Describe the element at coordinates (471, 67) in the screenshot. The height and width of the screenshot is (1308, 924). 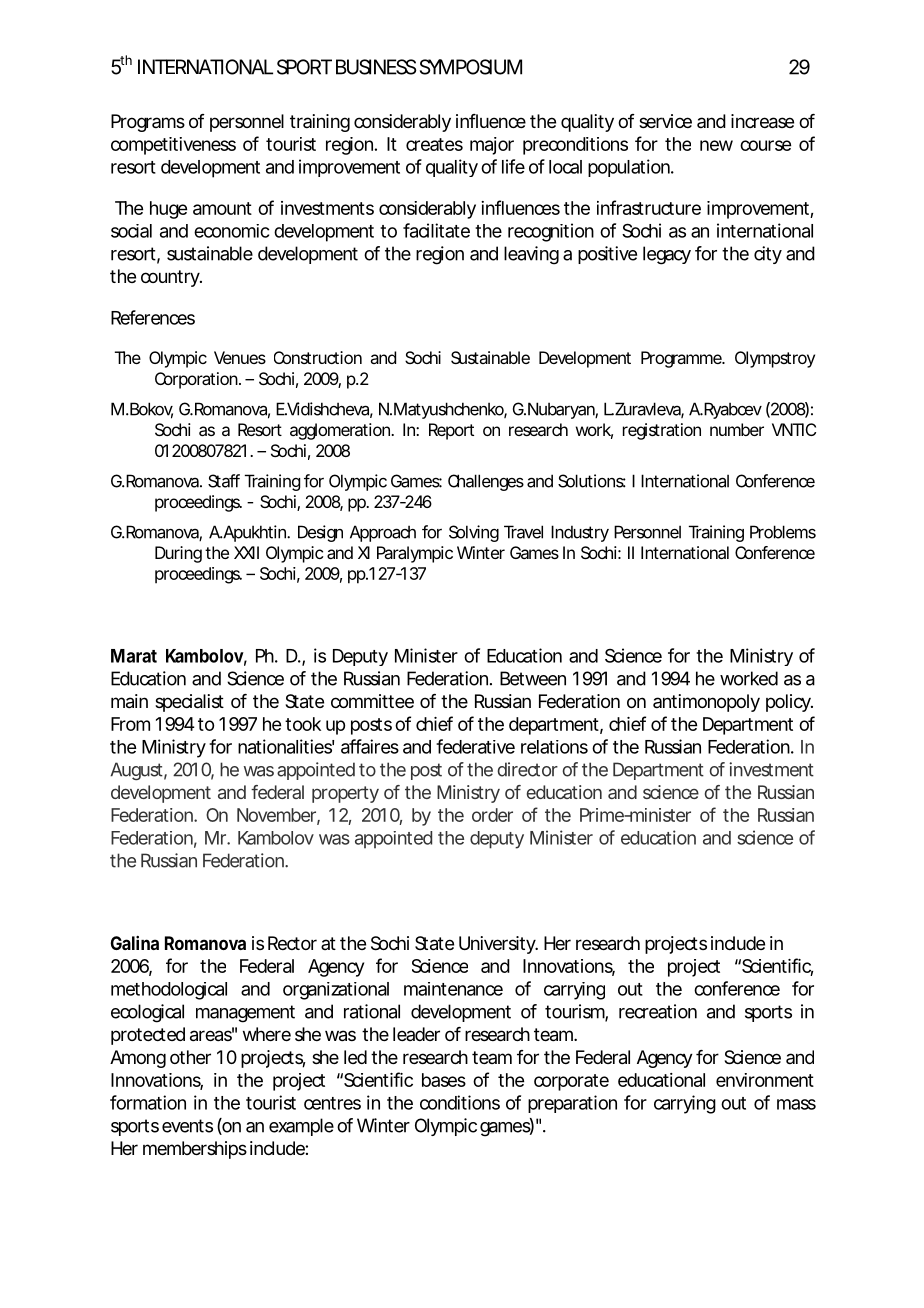
I see `SYMPOSIUM` at that location.
